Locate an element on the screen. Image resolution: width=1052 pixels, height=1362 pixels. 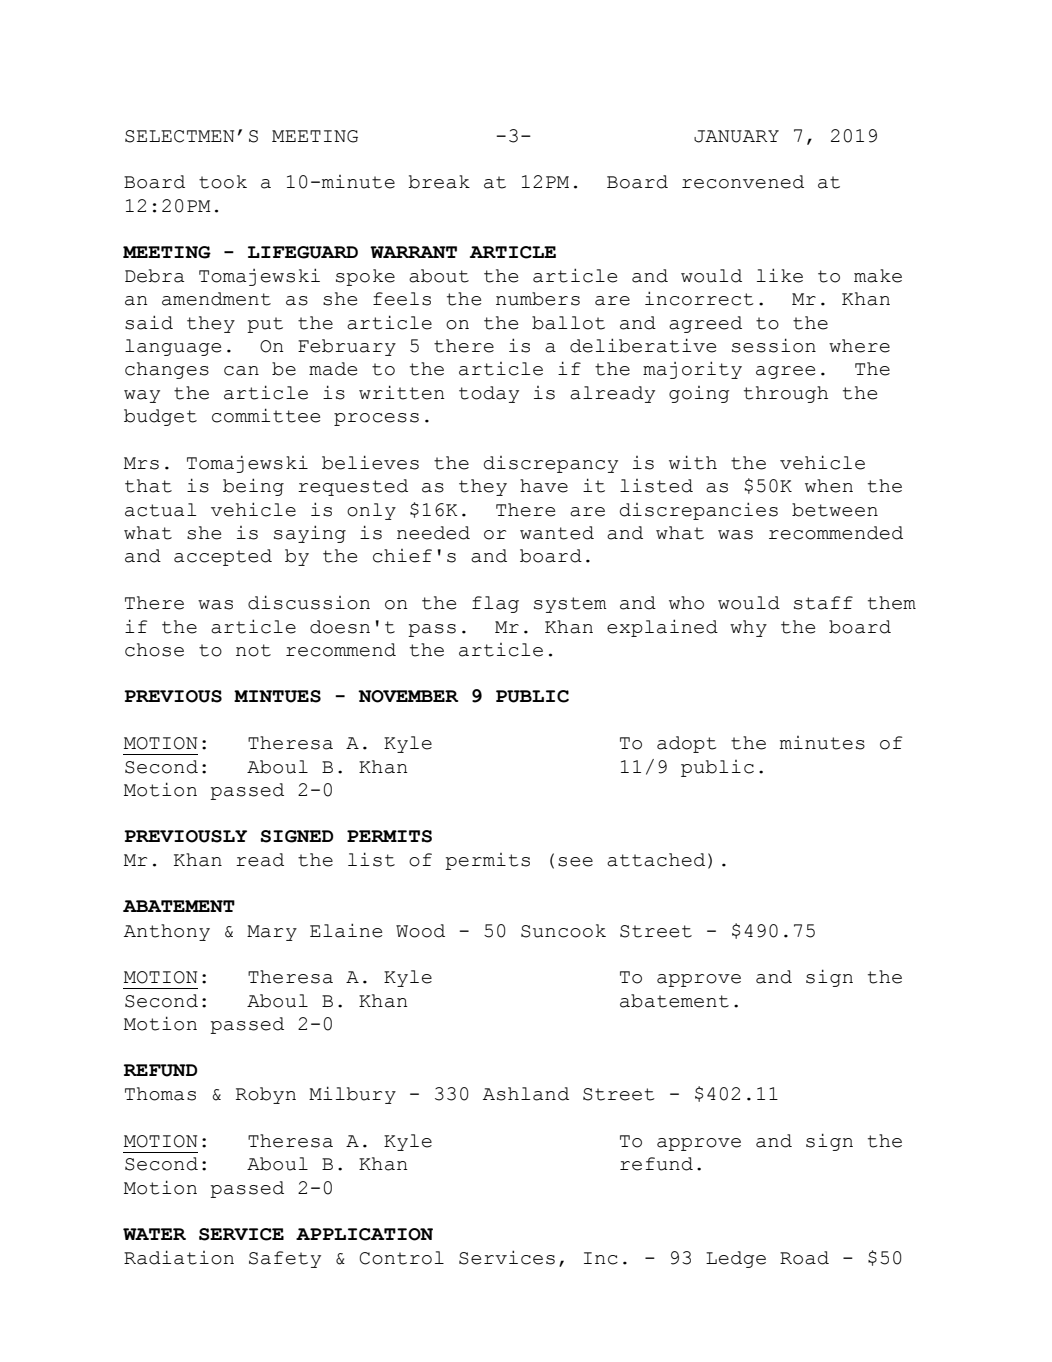
adopt is located at coordinates (687, 744).
